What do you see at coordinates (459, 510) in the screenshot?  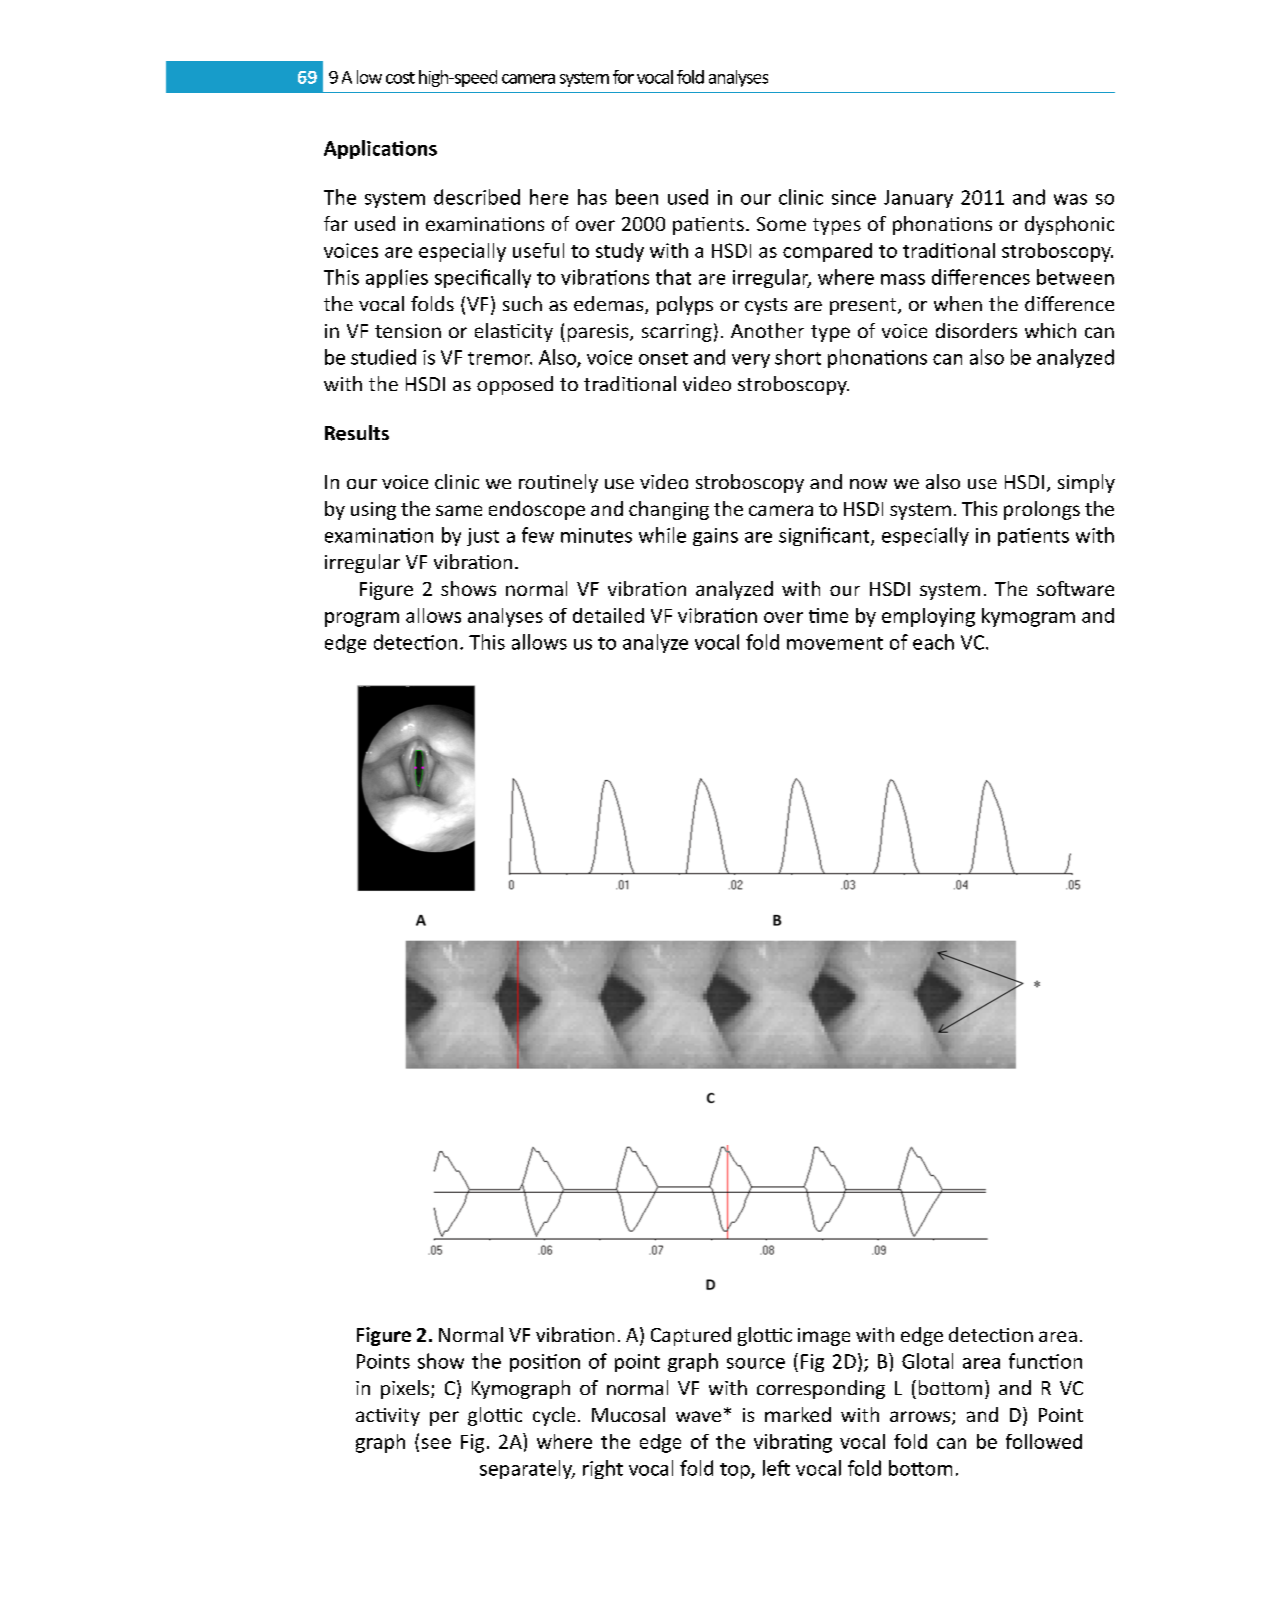 I see `same` at bounding box center [459, 510].
